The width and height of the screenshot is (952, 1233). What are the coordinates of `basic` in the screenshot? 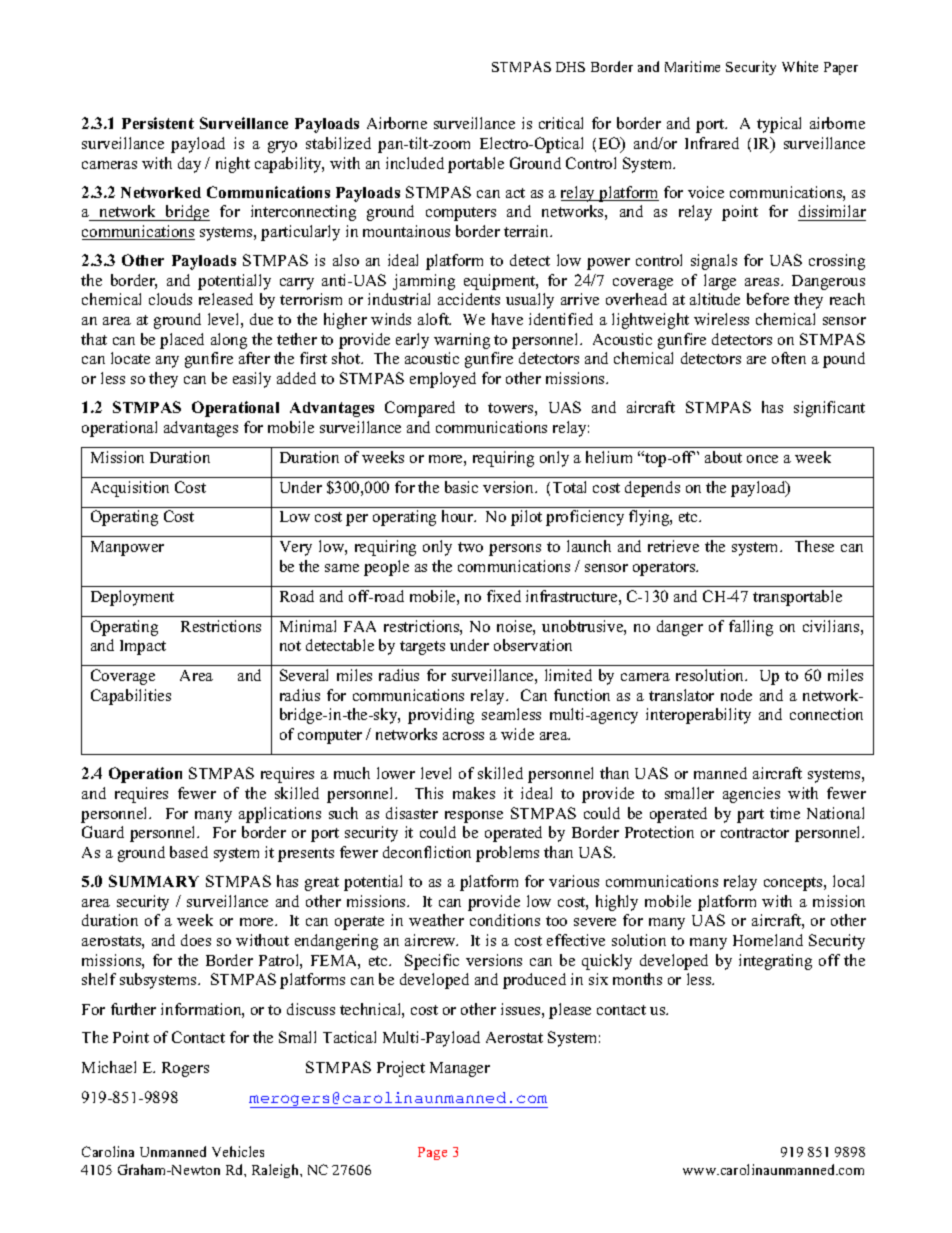 It's located at (461, 487).
